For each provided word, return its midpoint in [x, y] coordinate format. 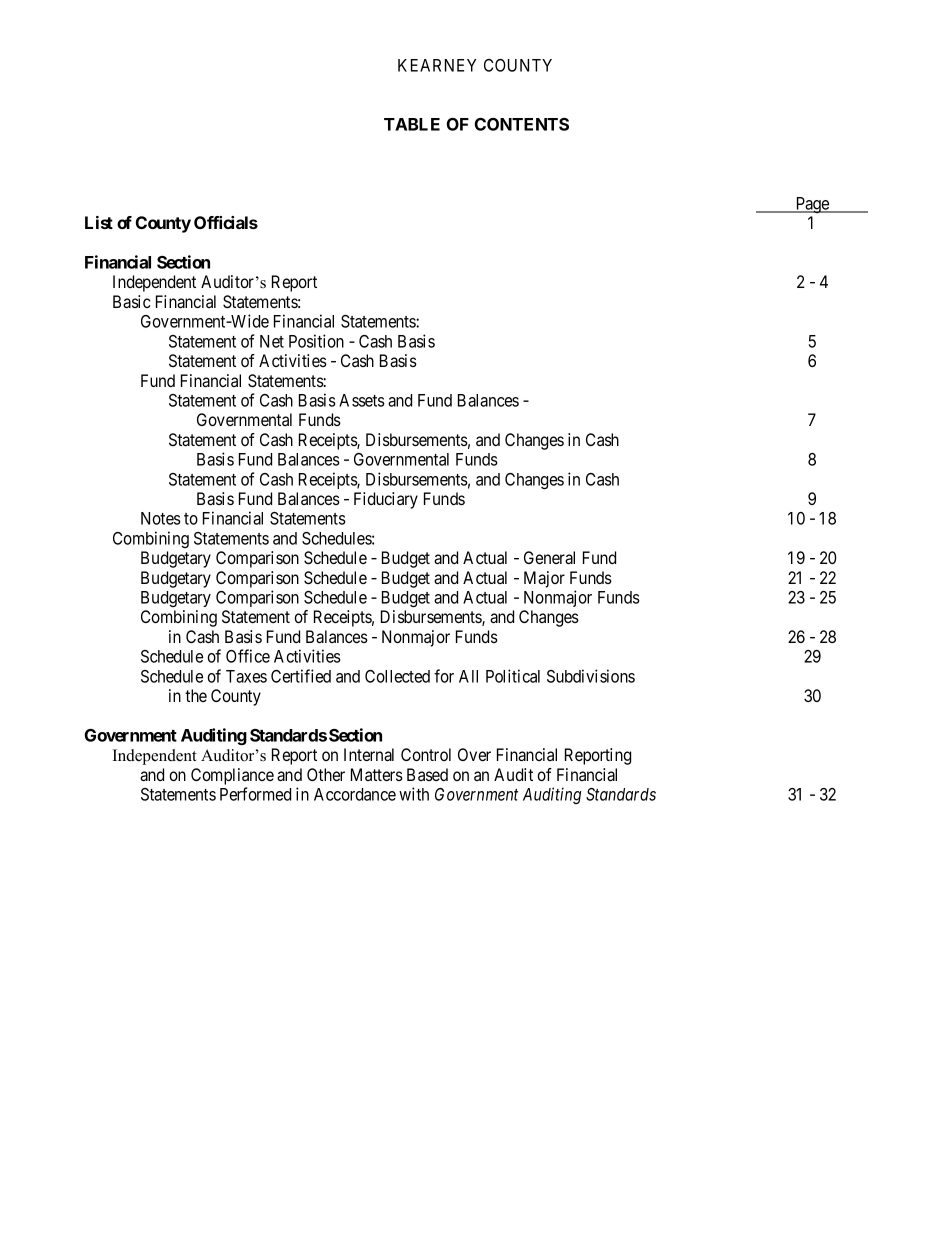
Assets [362, 400]
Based [427, 774]
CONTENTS [522, 124]
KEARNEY [437, 65]
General [549, 557]
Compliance [232, 776]
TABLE [412, 124]
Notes [161, 518]
